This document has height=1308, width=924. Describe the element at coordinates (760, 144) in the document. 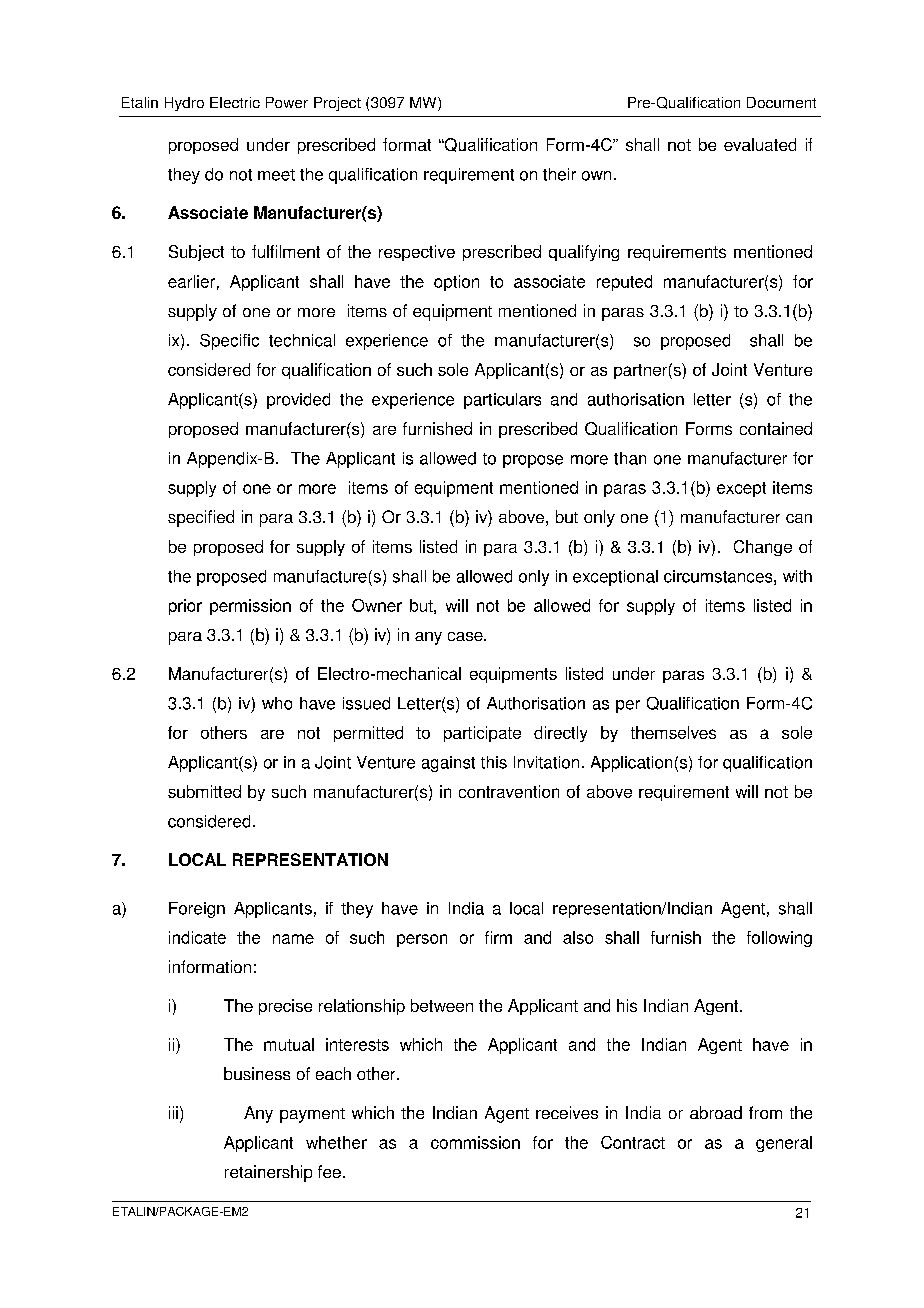

I see `evaluated` at that location.
